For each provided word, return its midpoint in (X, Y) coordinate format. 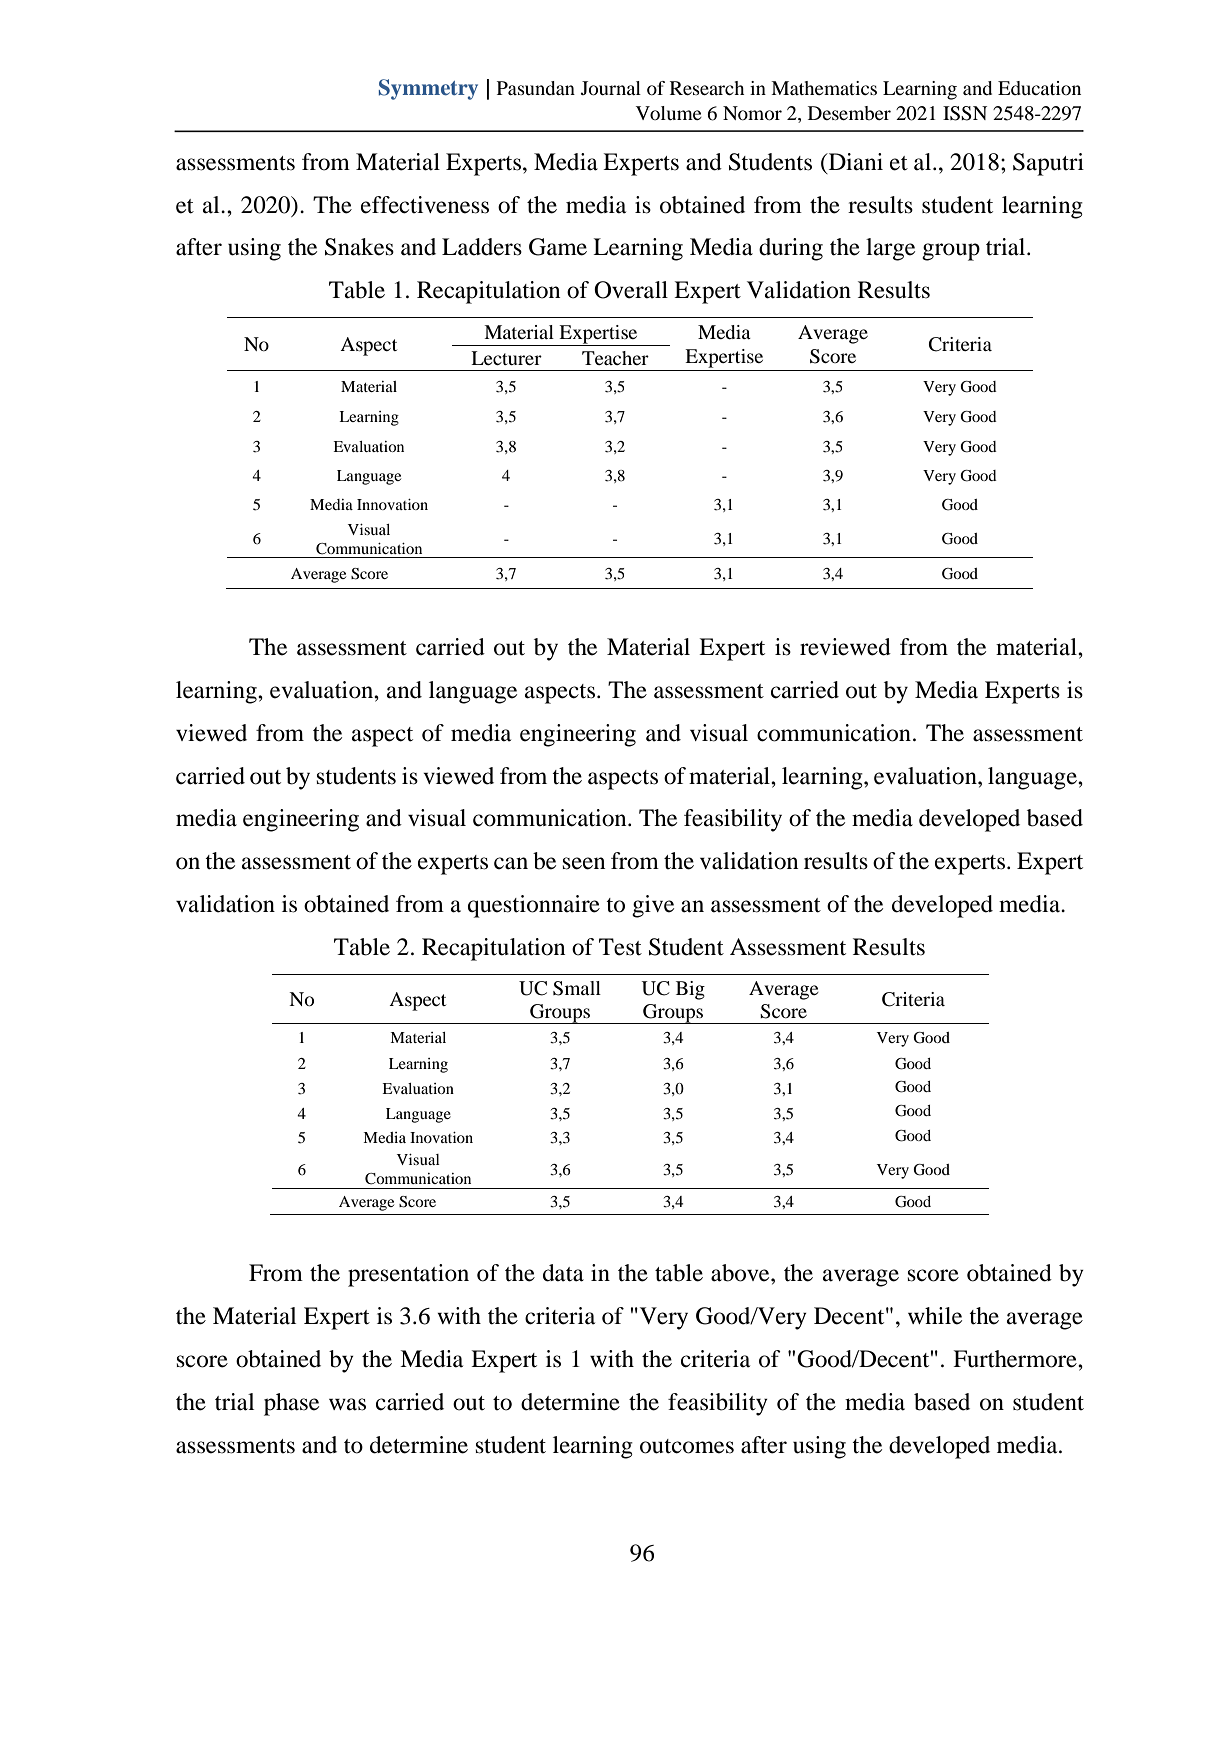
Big (690, 990)
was (347, 1404)
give (653, 906)
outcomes (687, 1446)
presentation (408, 1275)
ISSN (965, 113)
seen (584, 863)
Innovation (392, 504)
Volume (669, 113)
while (935, 1316)
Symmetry (428, 89)
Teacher (615, 358)
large (890, 249)
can (511, 863)
